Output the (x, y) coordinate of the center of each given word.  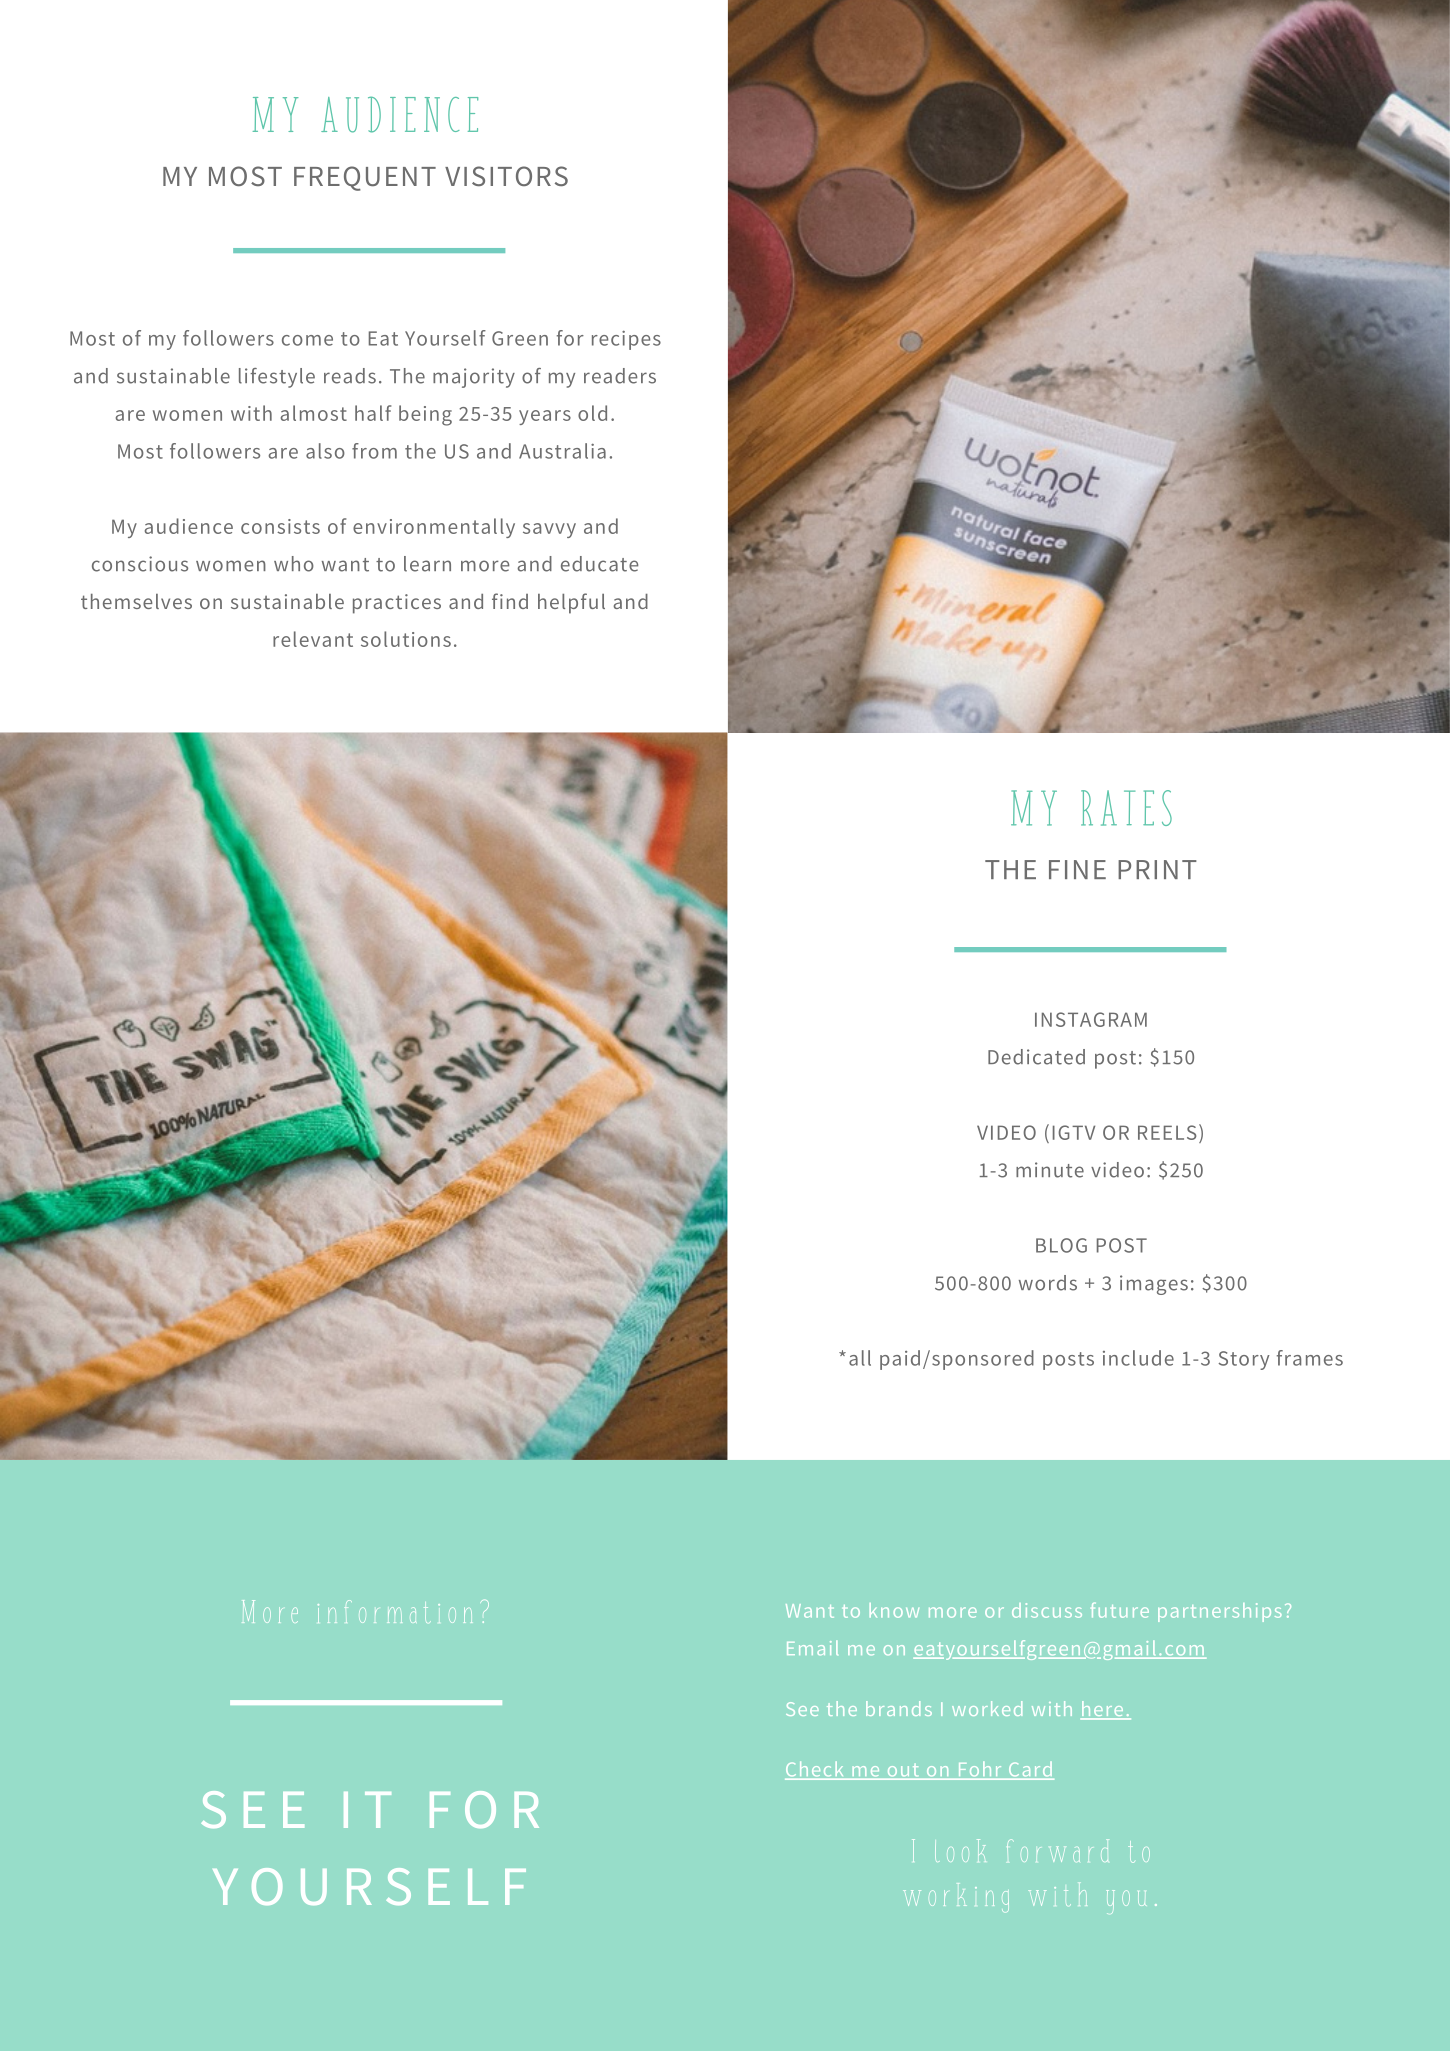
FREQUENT (365, 178)
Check (814, 1768)
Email (812, 1647)
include (1138, 1358)
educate (599, 564)
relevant (313, 639)
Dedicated (1036, 1057)
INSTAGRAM (1091, 1019)
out (903, 1770)
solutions (406, 639)
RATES (1126, 808)
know (894, 1610)
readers (620, 376)
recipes (626, 340)
